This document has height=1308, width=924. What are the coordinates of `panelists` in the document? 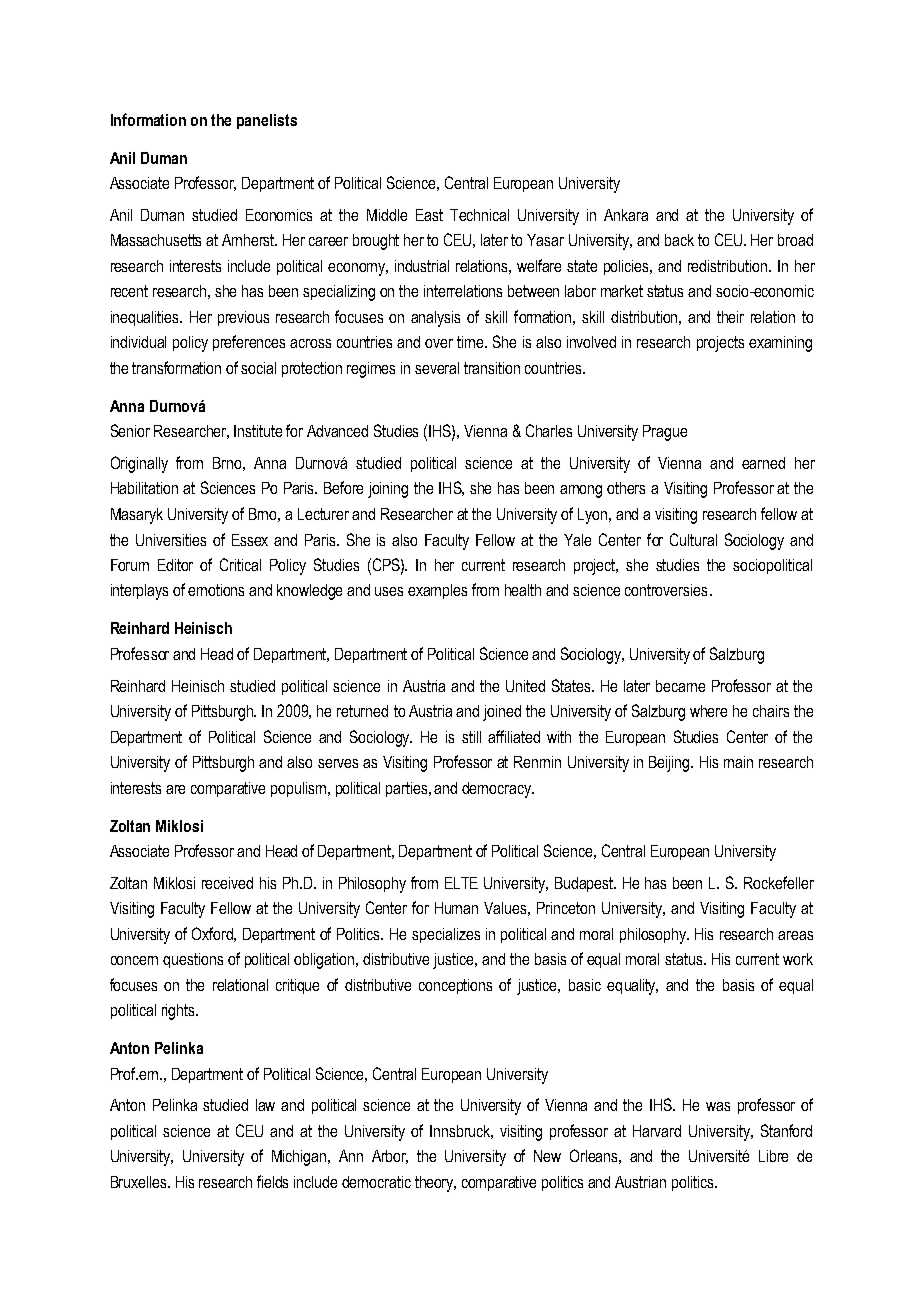 It's located at (267, 121).
